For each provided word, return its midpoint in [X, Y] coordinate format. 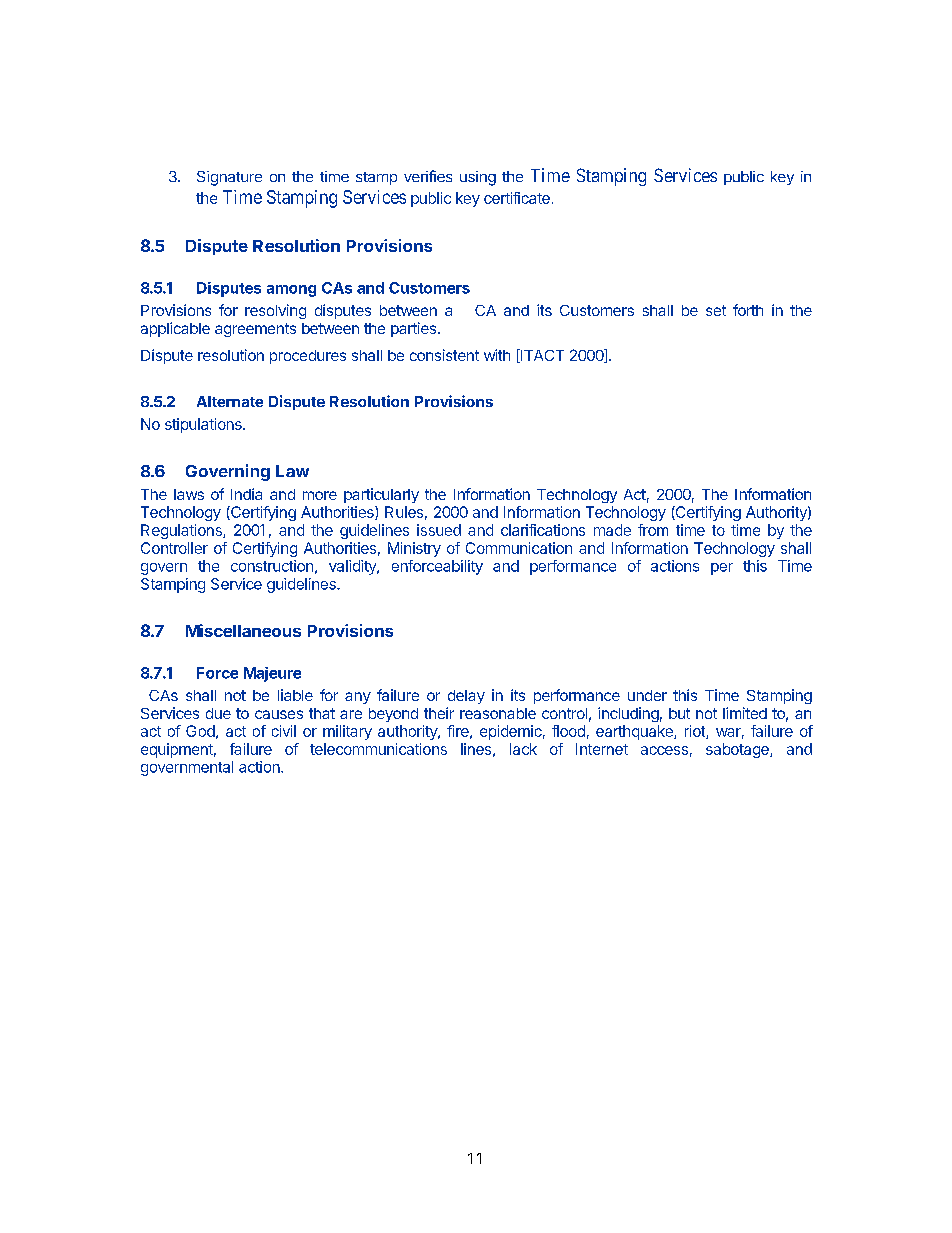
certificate [517, 198]
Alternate [230, 401]
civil [284, 731]
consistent [444, 355]
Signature [229, 178]
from [653, 530]
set [716, 310]
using [478, 178]
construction [272, 566]
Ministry [414, 549]
